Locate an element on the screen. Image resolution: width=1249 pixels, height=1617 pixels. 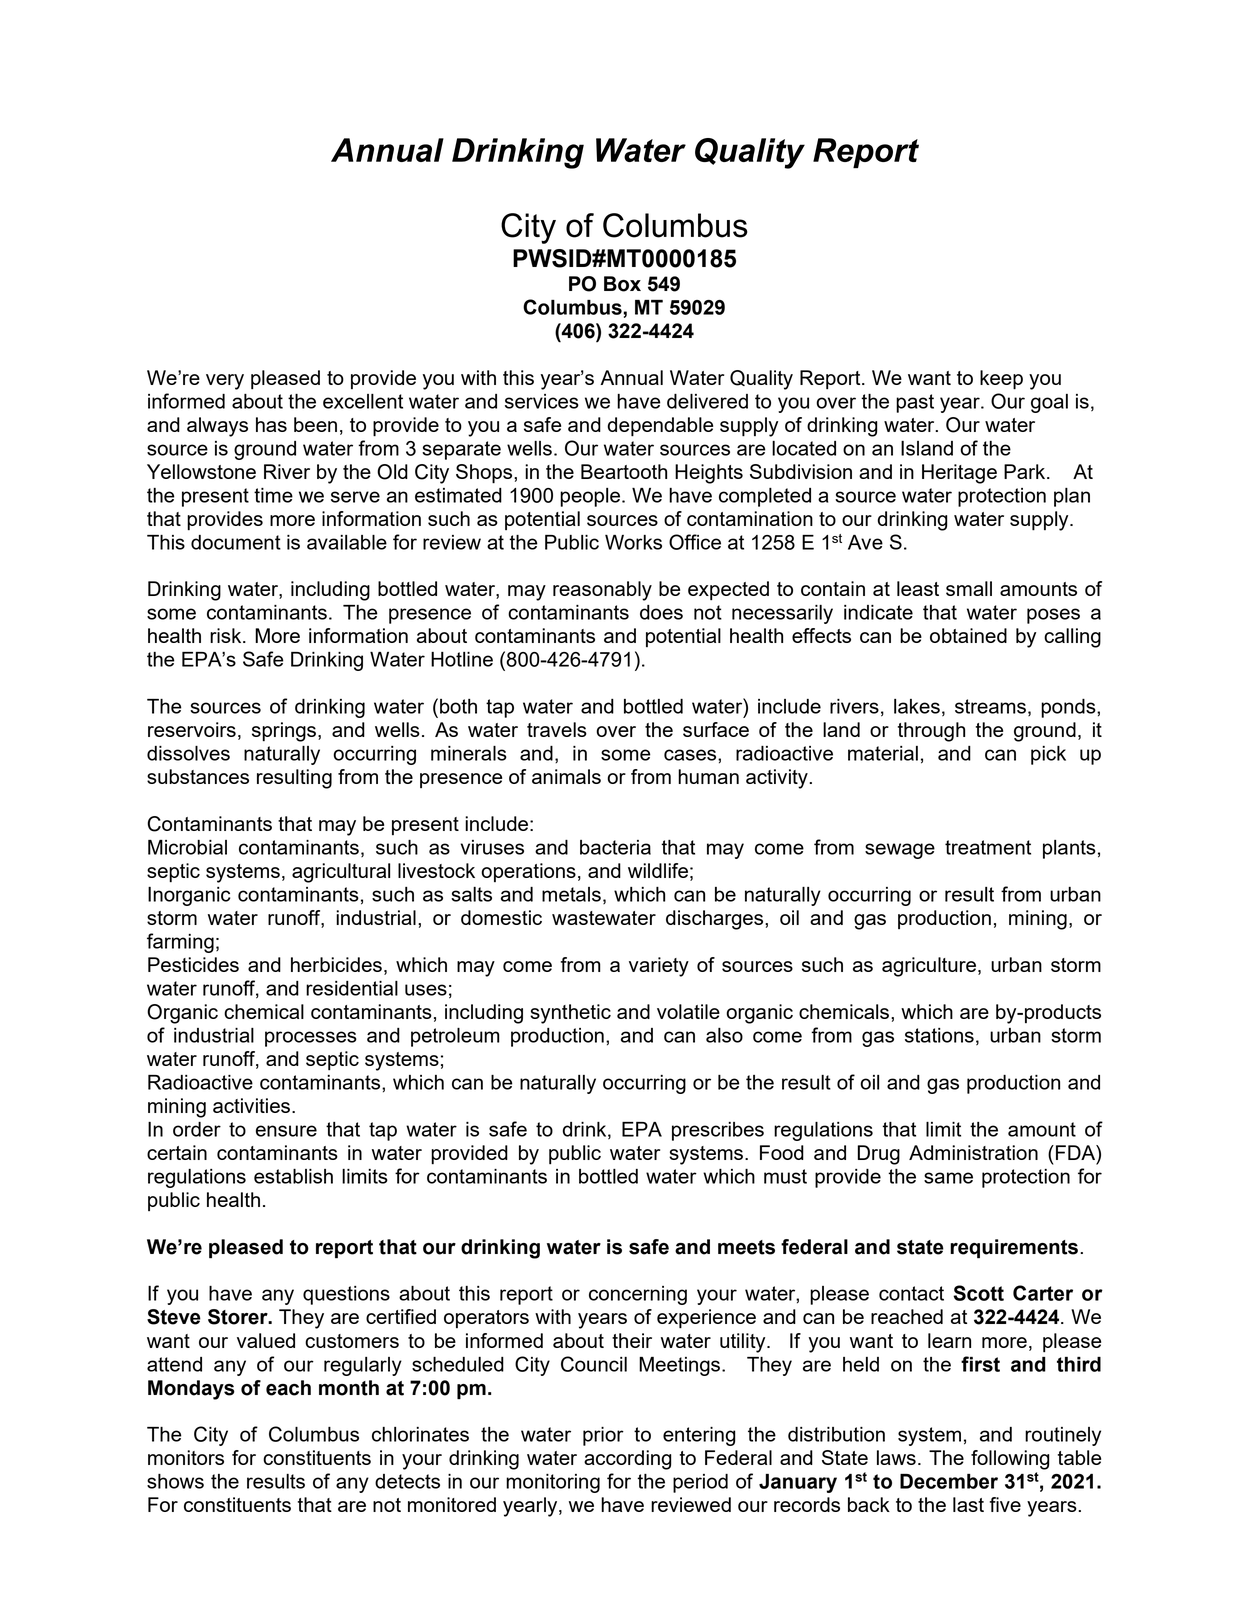
same is located at coordinates (948, 1178).
